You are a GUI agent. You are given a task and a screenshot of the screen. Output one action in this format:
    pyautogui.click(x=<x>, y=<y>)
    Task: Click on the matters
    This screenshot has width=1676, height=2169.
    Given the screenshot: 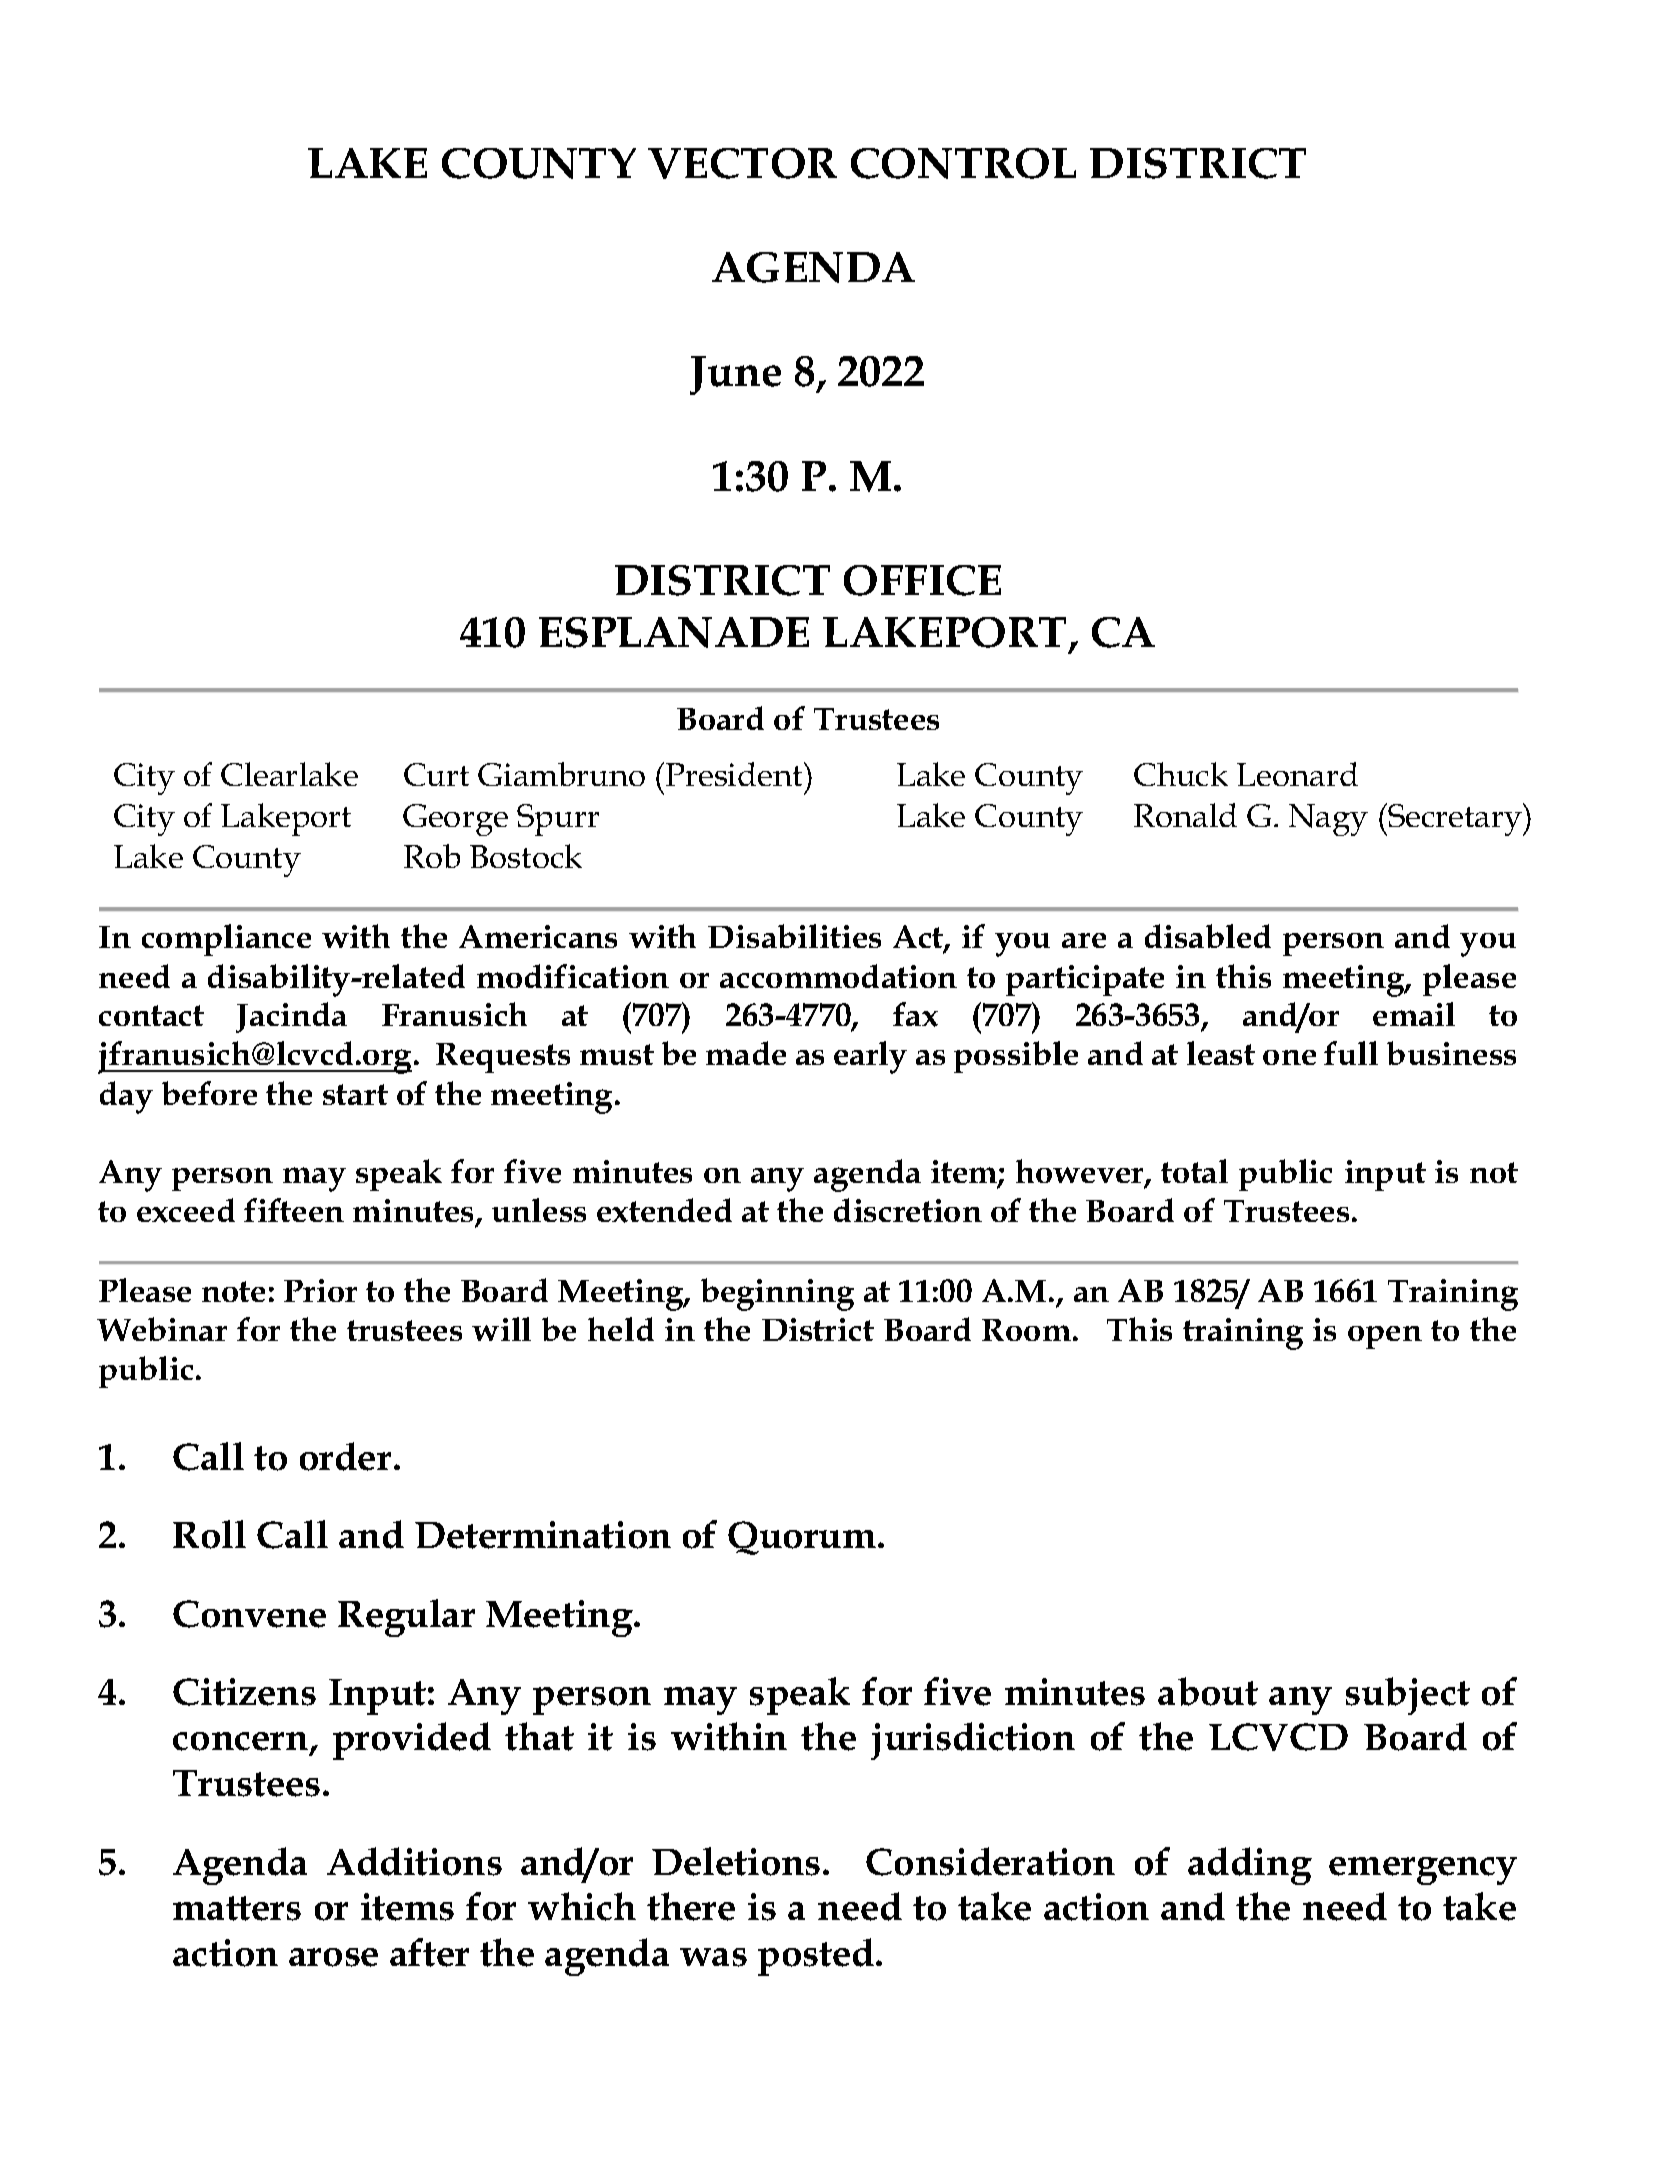 What is the action you would take?
    pyautogui.click(x=237, y=1908)
